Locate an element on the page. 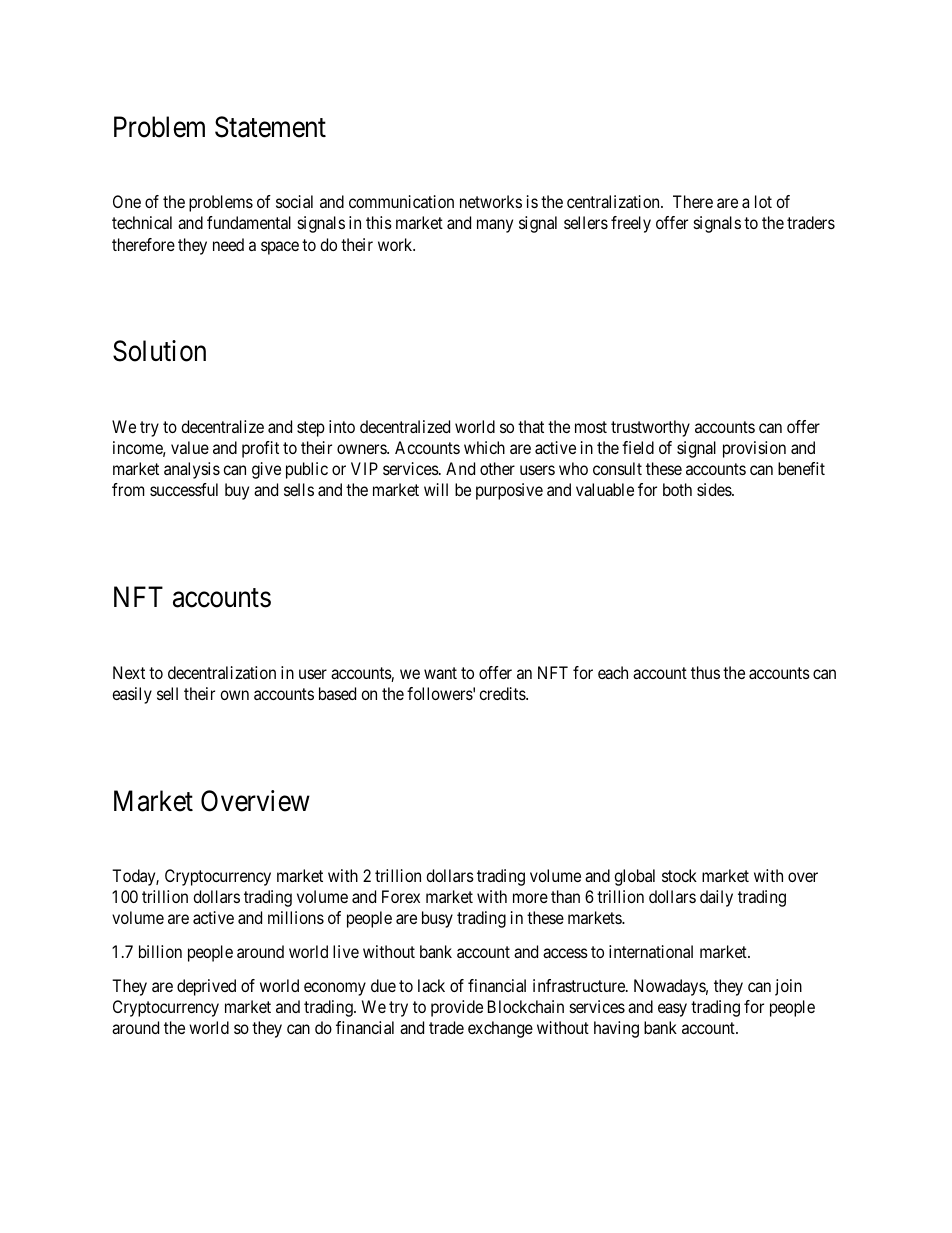 The height and width of the image is (1233, 952). value is located at coordinates (190, 447).
